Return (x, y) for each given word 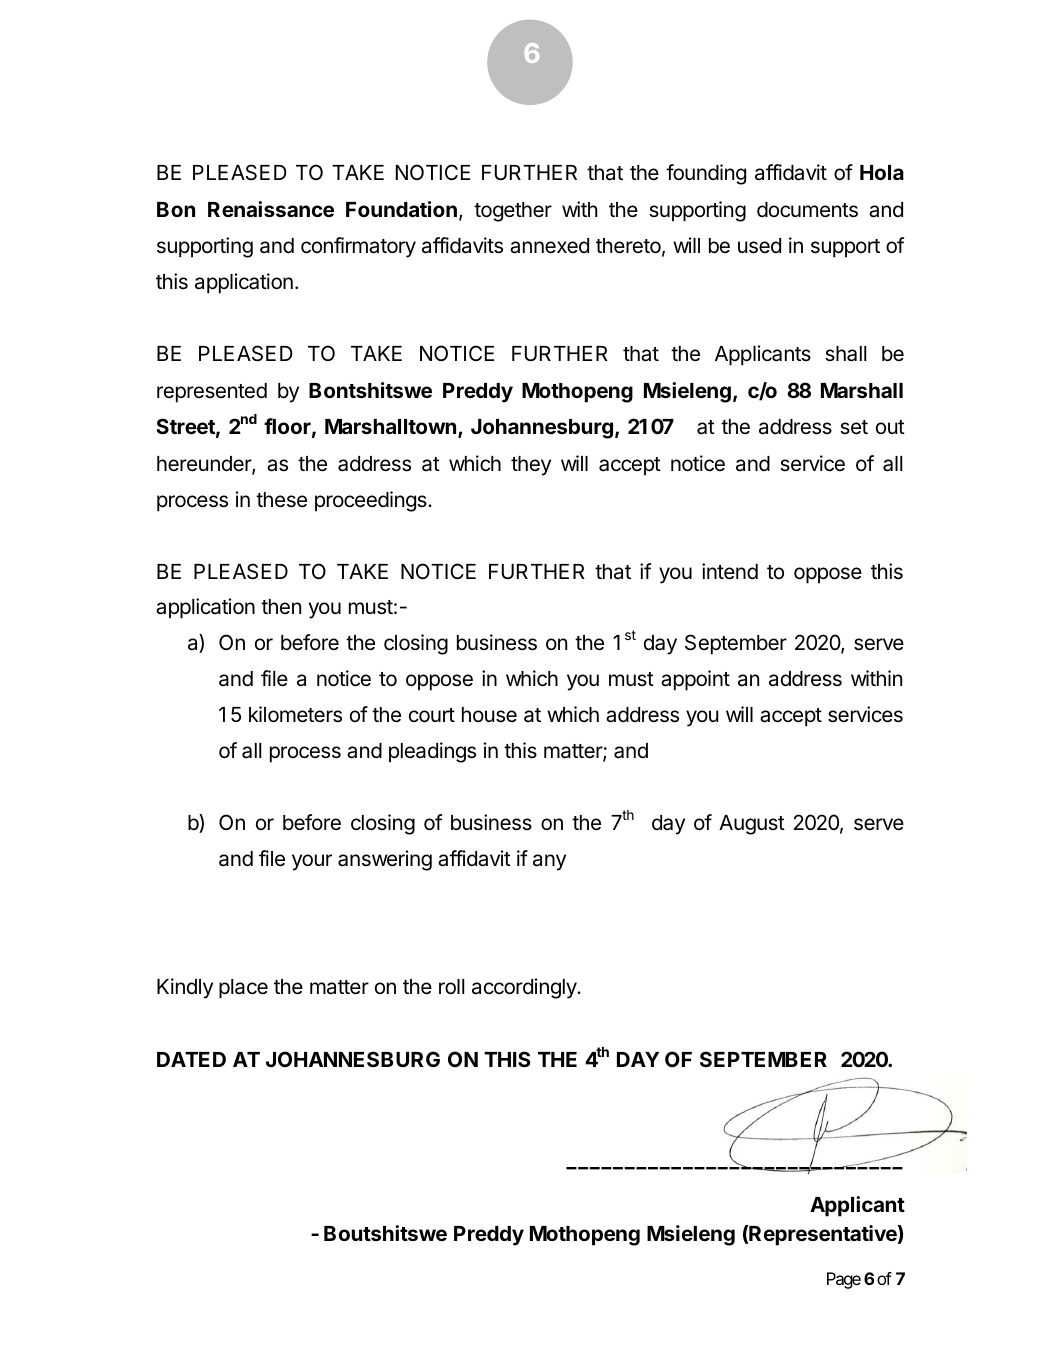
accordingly (525, 988)
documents (807, 210)
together (513, 212)
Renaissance (271, 209)
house (489, 715)
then (281, 607)
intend (730, 571)
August (752, 825)
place (243, 989)
